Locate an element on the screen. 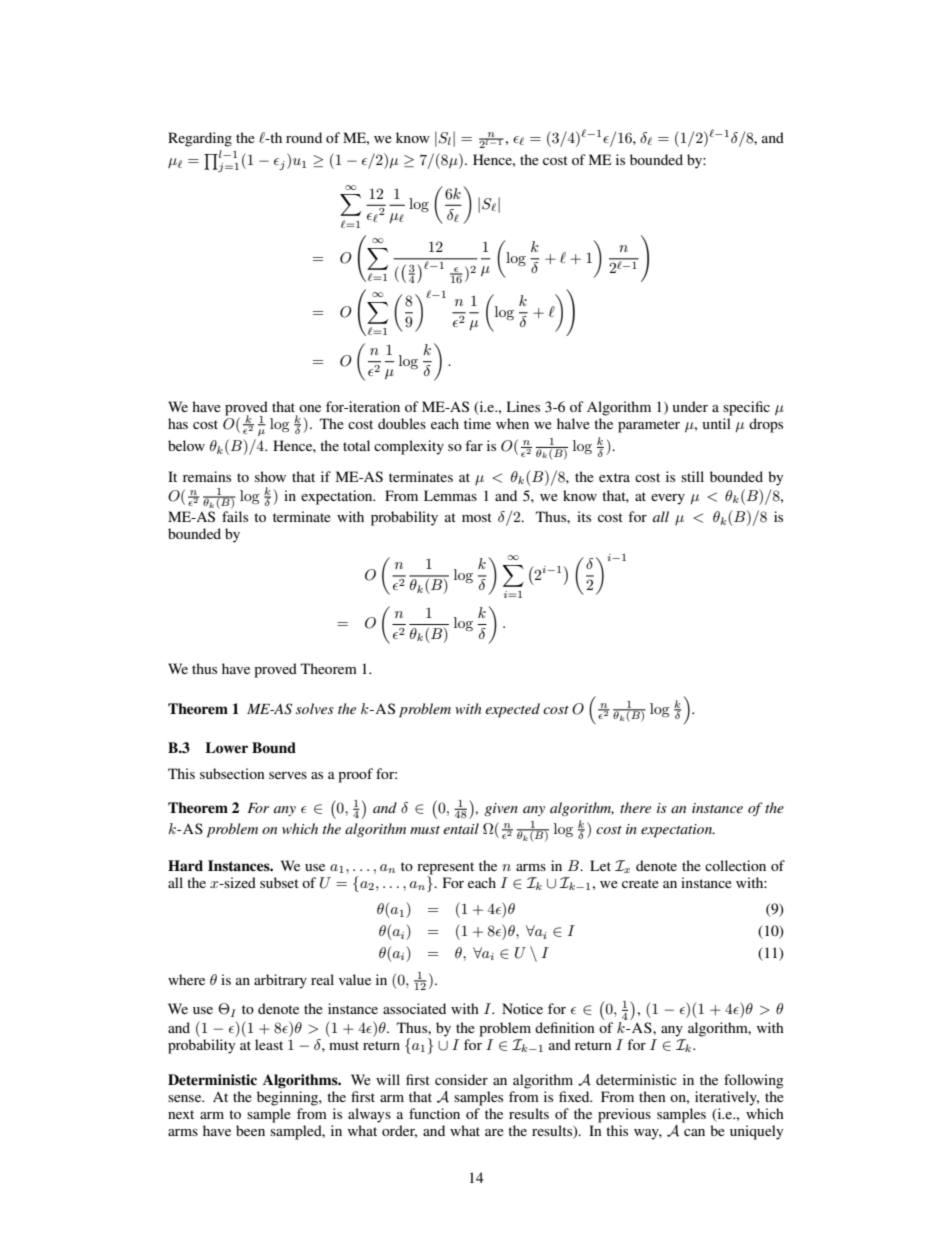  collection is located at coordinates (735, 865).
